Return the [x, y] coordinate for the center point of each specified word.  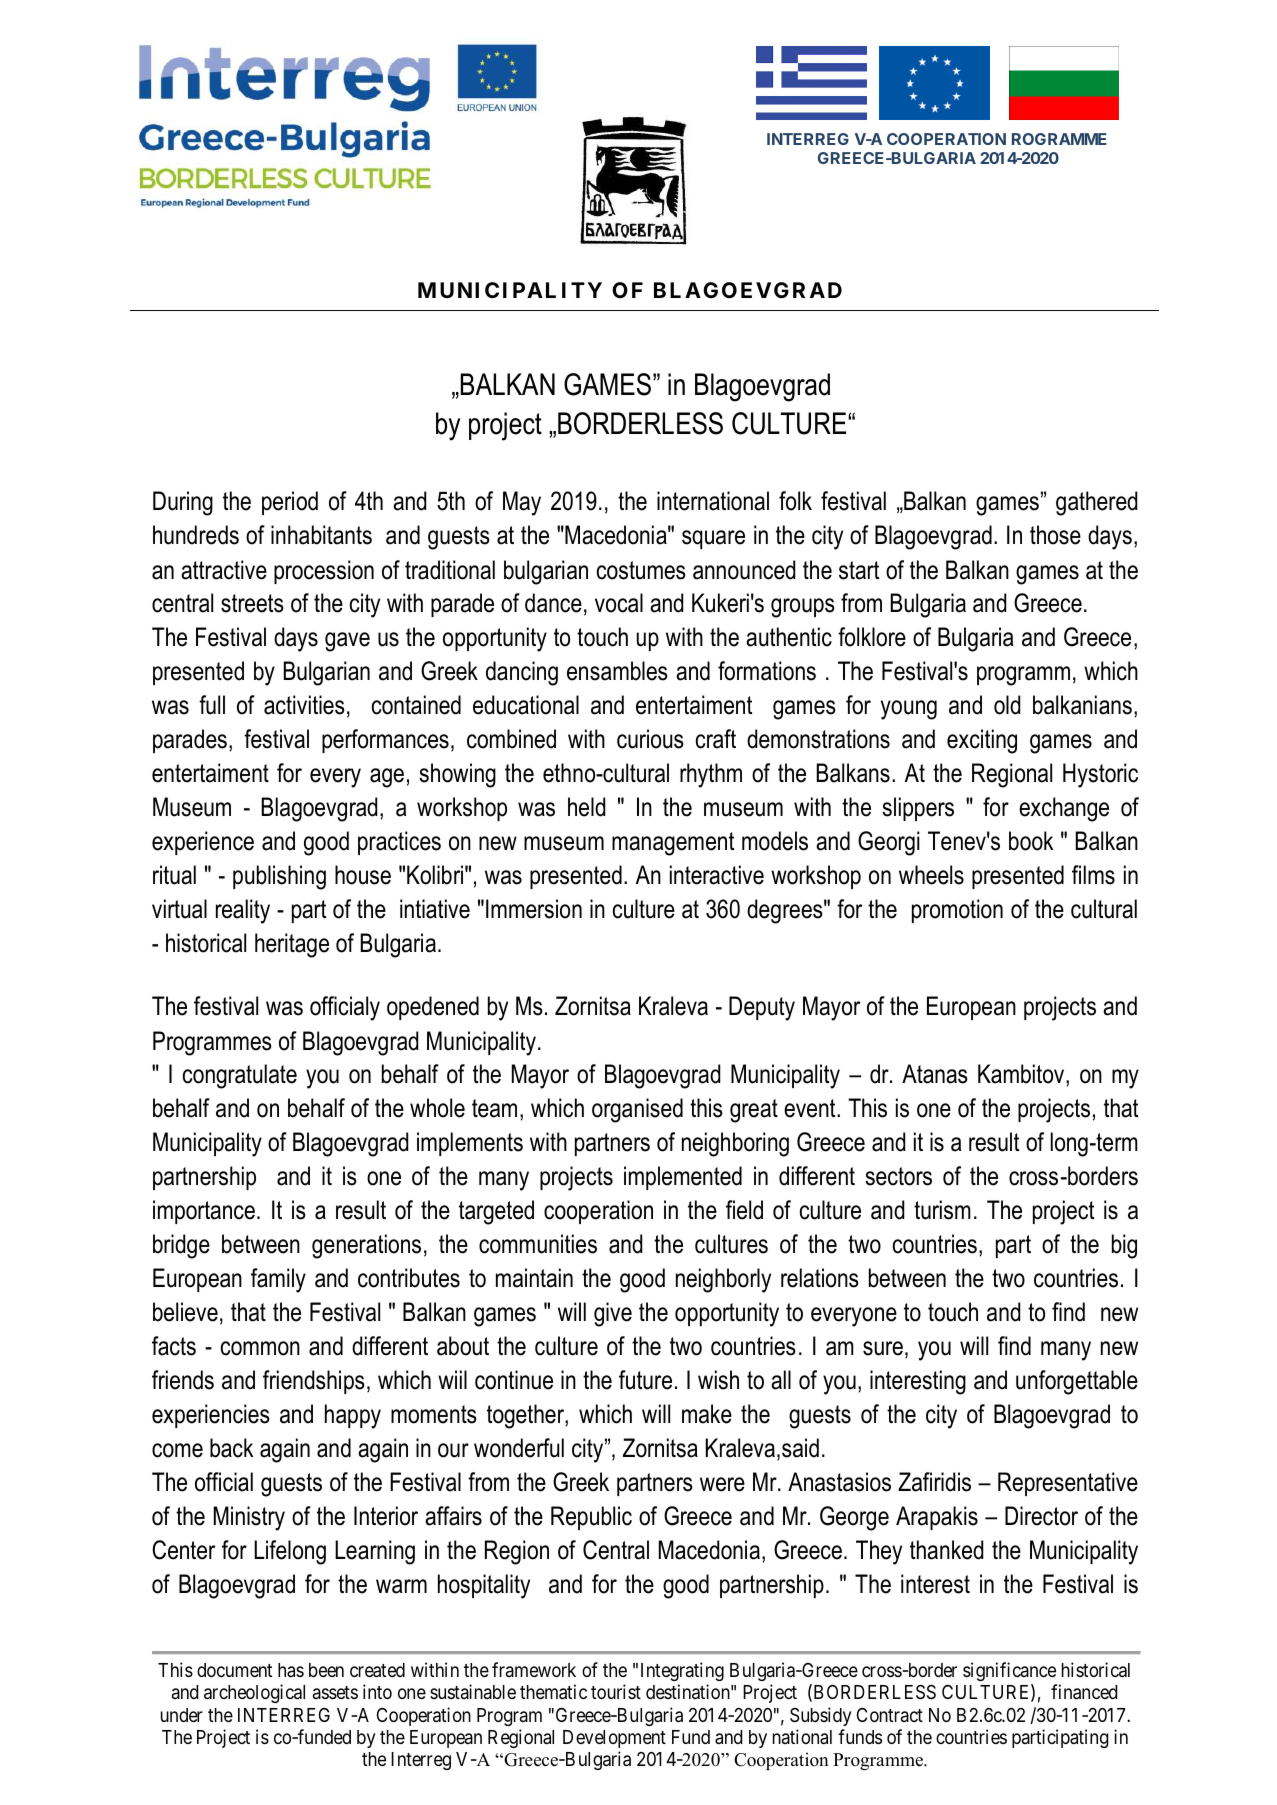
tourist [616, 1691]
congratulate [240, 1076]
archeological [254, 1693]
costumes [641, 570]
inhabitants [321, 535]
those [1055, 535]
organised [637, 1110]
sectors [898, 1176]
